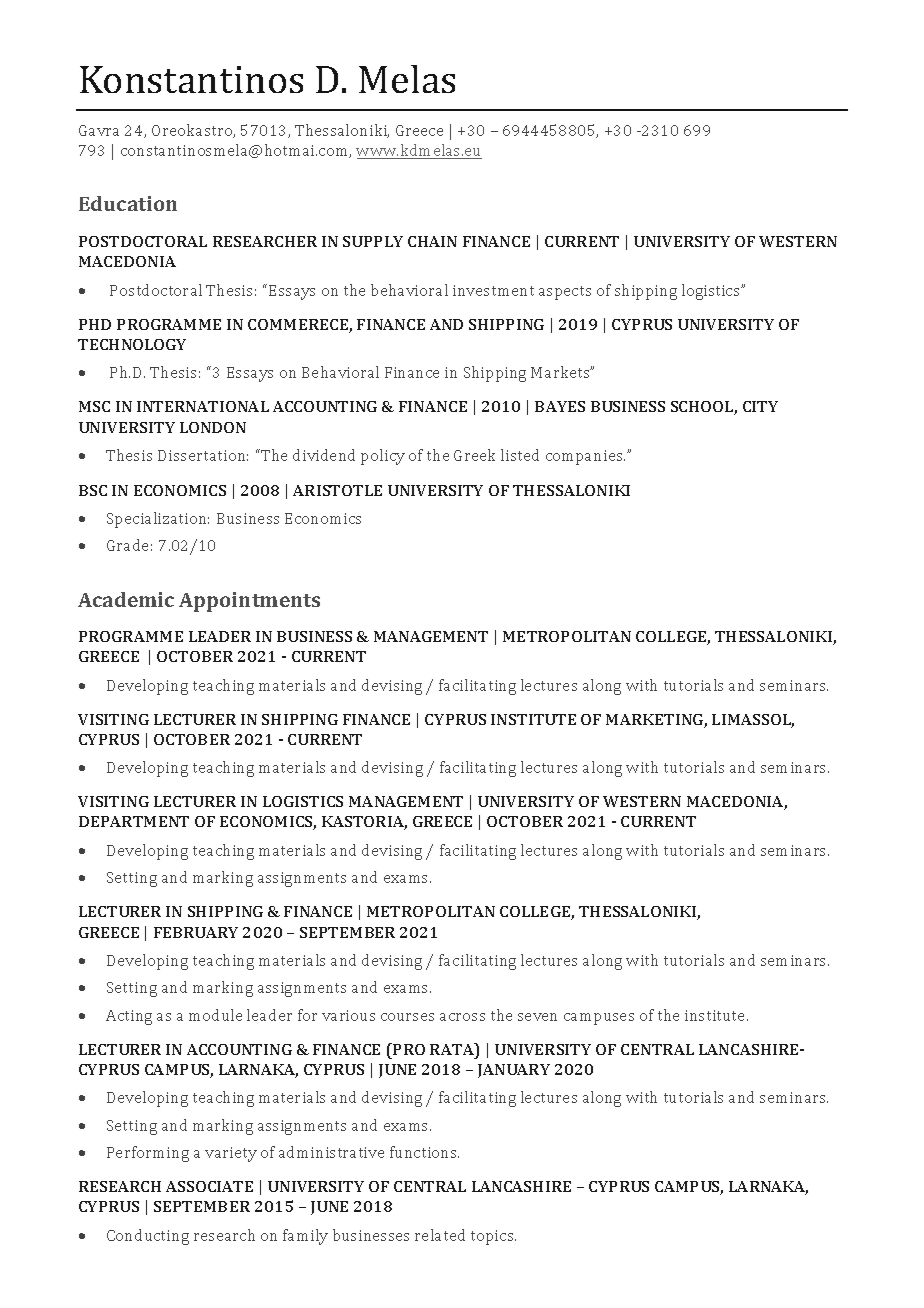  I want to click on companies, so click(585, 457).
